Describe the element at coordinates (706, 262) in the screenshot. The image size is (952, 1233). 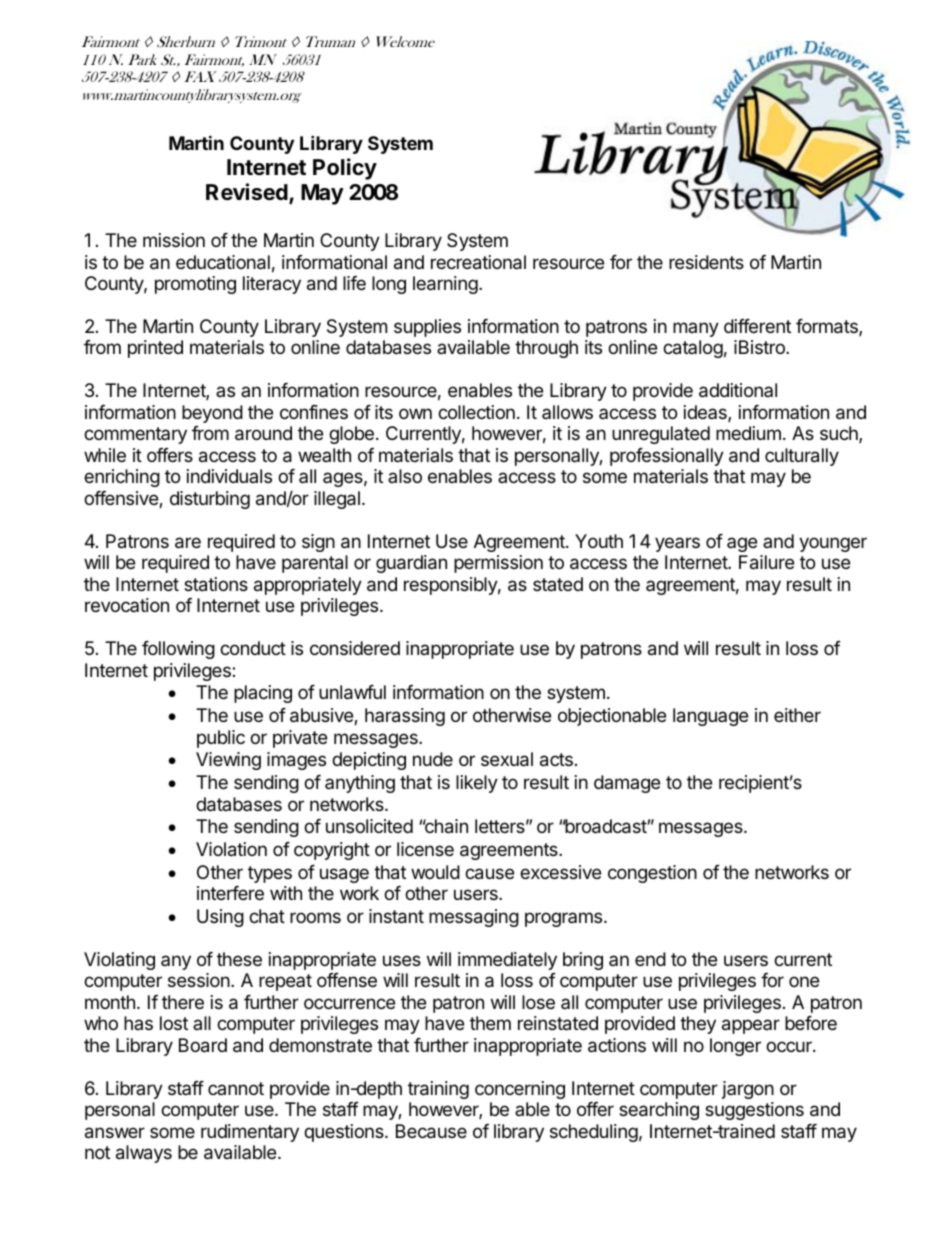
I see `residents` at that location.
